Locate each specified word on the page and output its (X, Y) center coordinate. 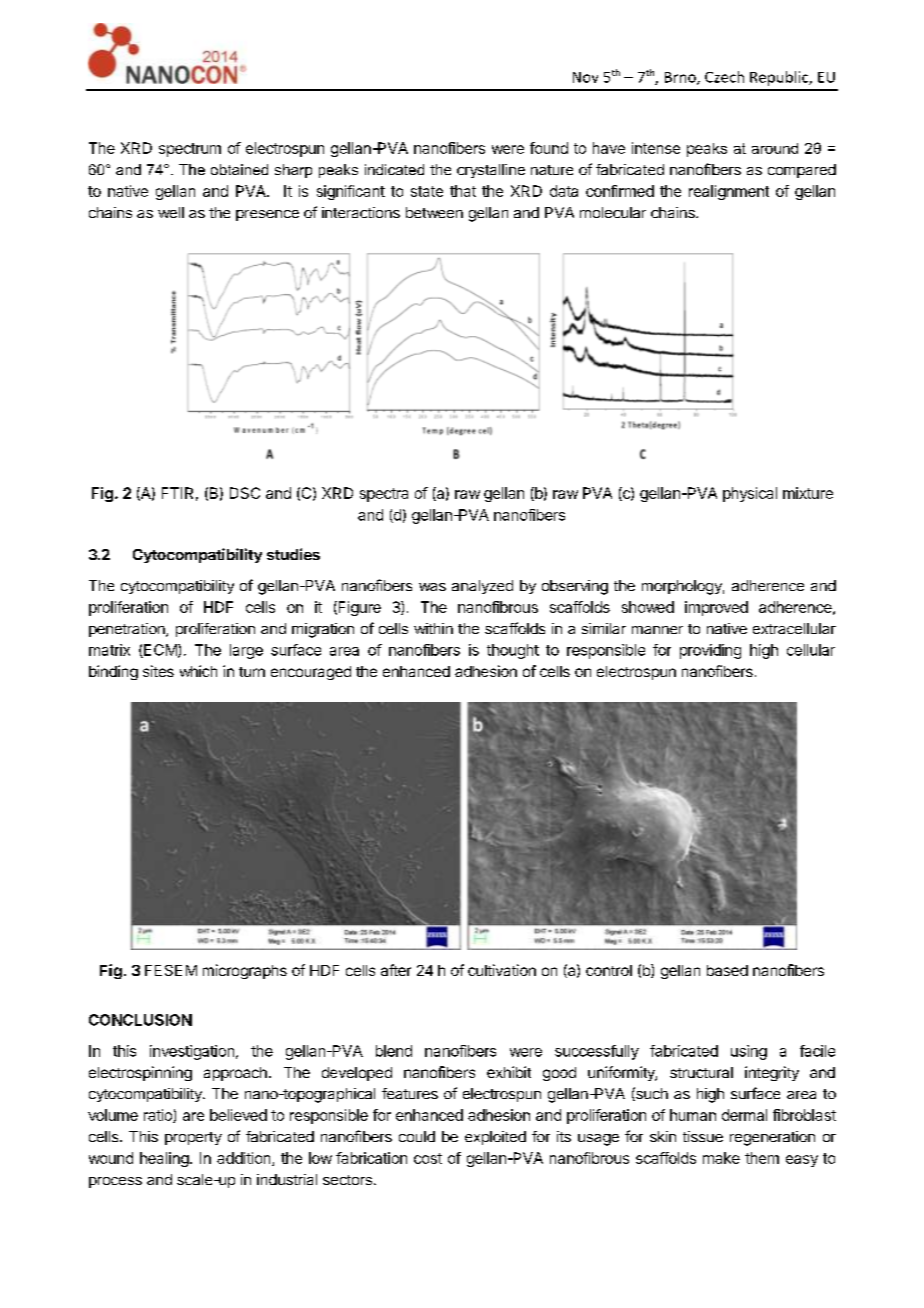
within (433, 628)
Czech (724, 77)
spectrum (190, 150)
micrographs (245, 971)
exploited (495, 1138)
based (727, 970)
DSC (245, 493)
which (198, 671)
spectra (384, 495)
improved (716, 608)
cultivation (502, 970)
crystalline (491, 171)
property (193, 1138)
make (721, 1158)
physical (750, 494)
